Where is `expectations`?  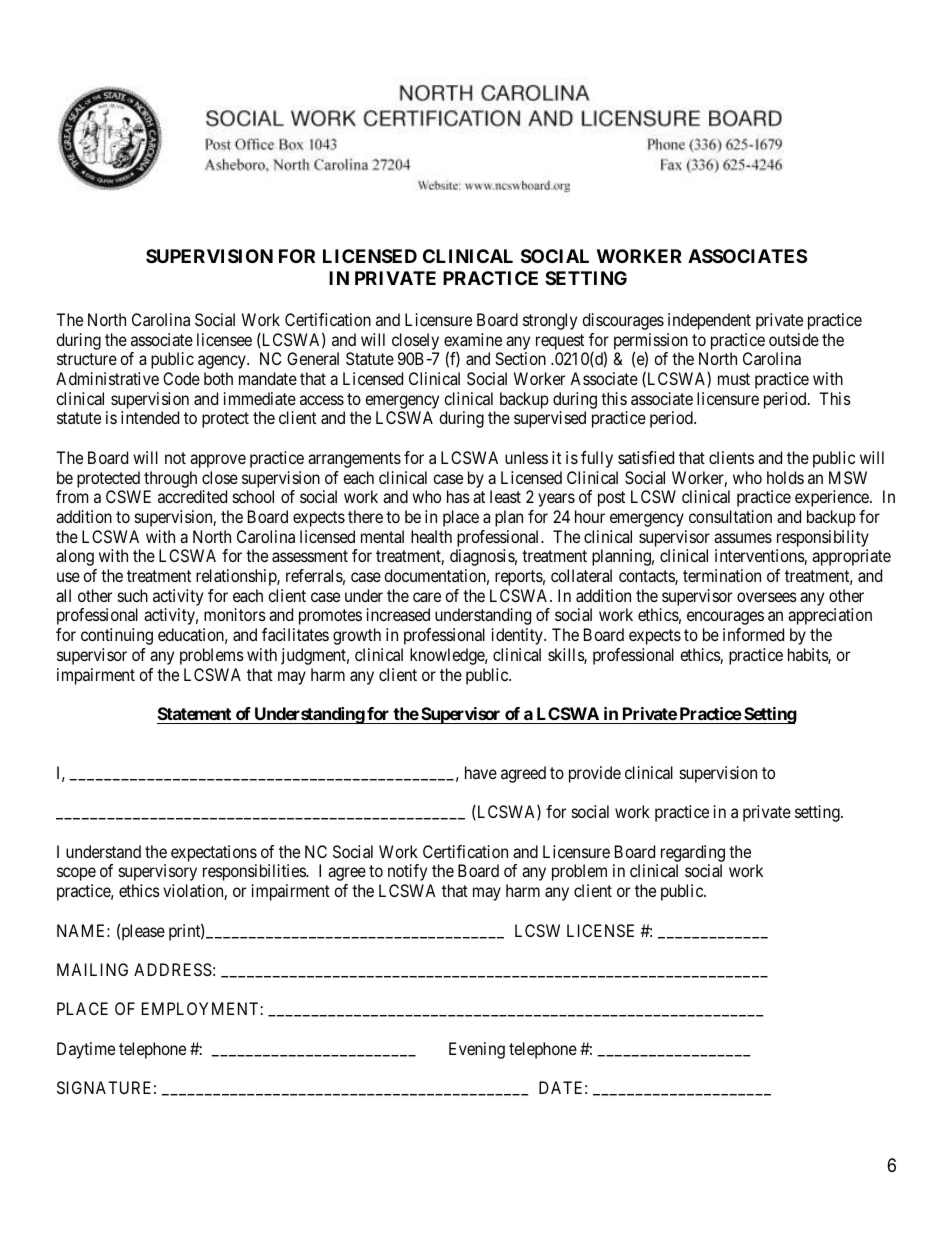
expectations is located at coordinates (214, 853).
